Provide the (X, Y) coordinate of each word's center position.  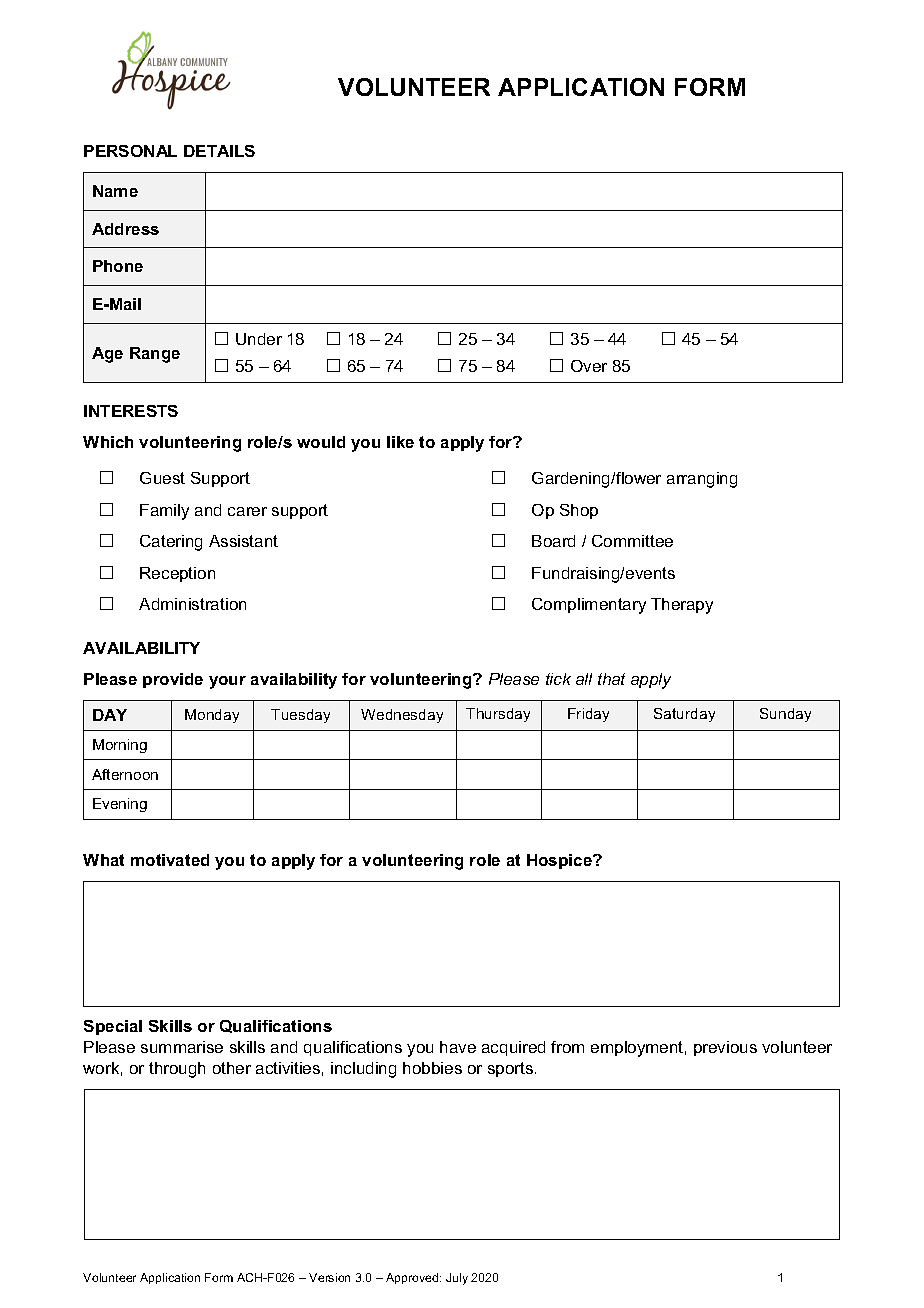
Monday (212, 716)
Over (589, 366)
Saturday (684, 715)
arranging (702, 480)
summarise (182, 1047)
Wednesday (402, 716)
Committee (632, 541)
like (400, 442)
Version (329, 1277)
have (458, 1047)
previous (725, 1048)
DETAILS (219, 151)
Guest (162, 478)
